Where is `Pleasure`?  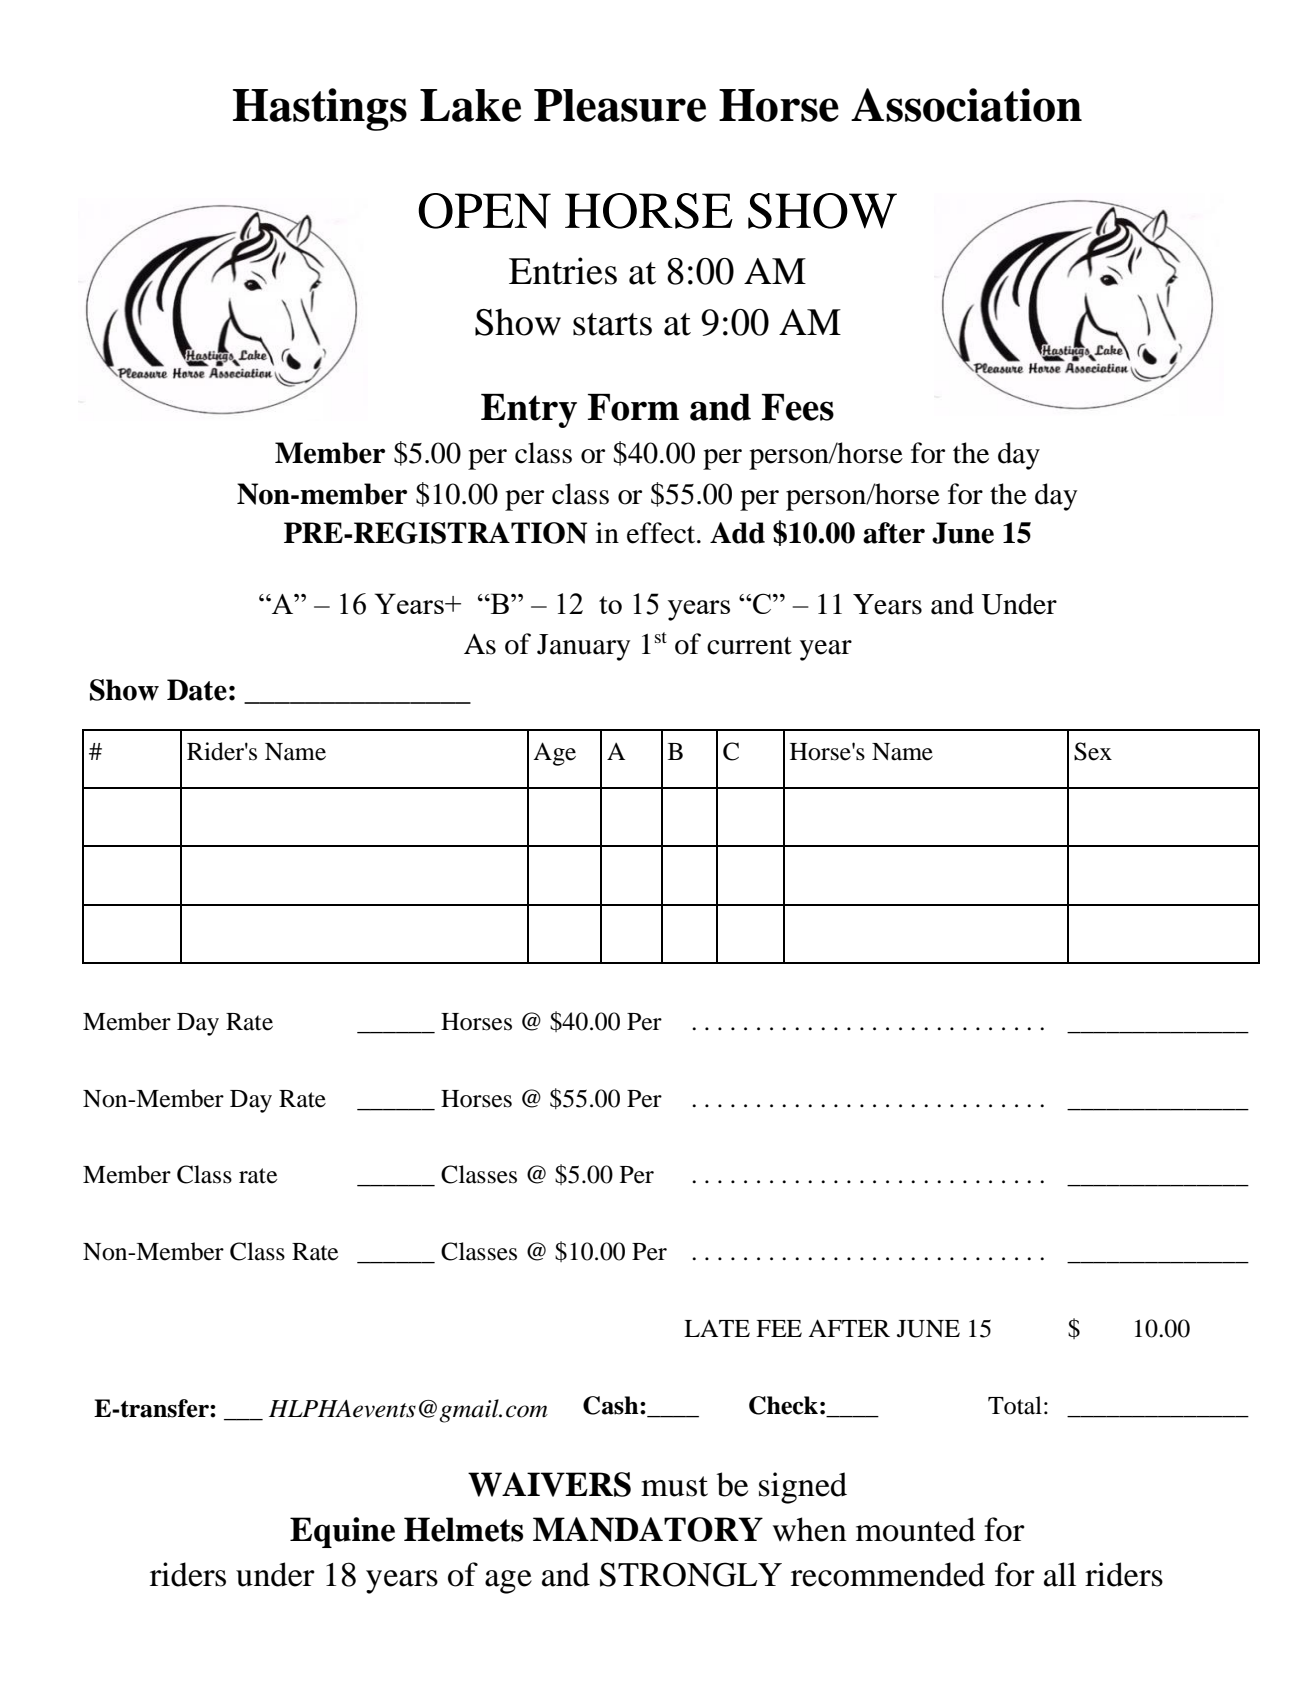 Pleasure is located at coordinates (620, 105).
